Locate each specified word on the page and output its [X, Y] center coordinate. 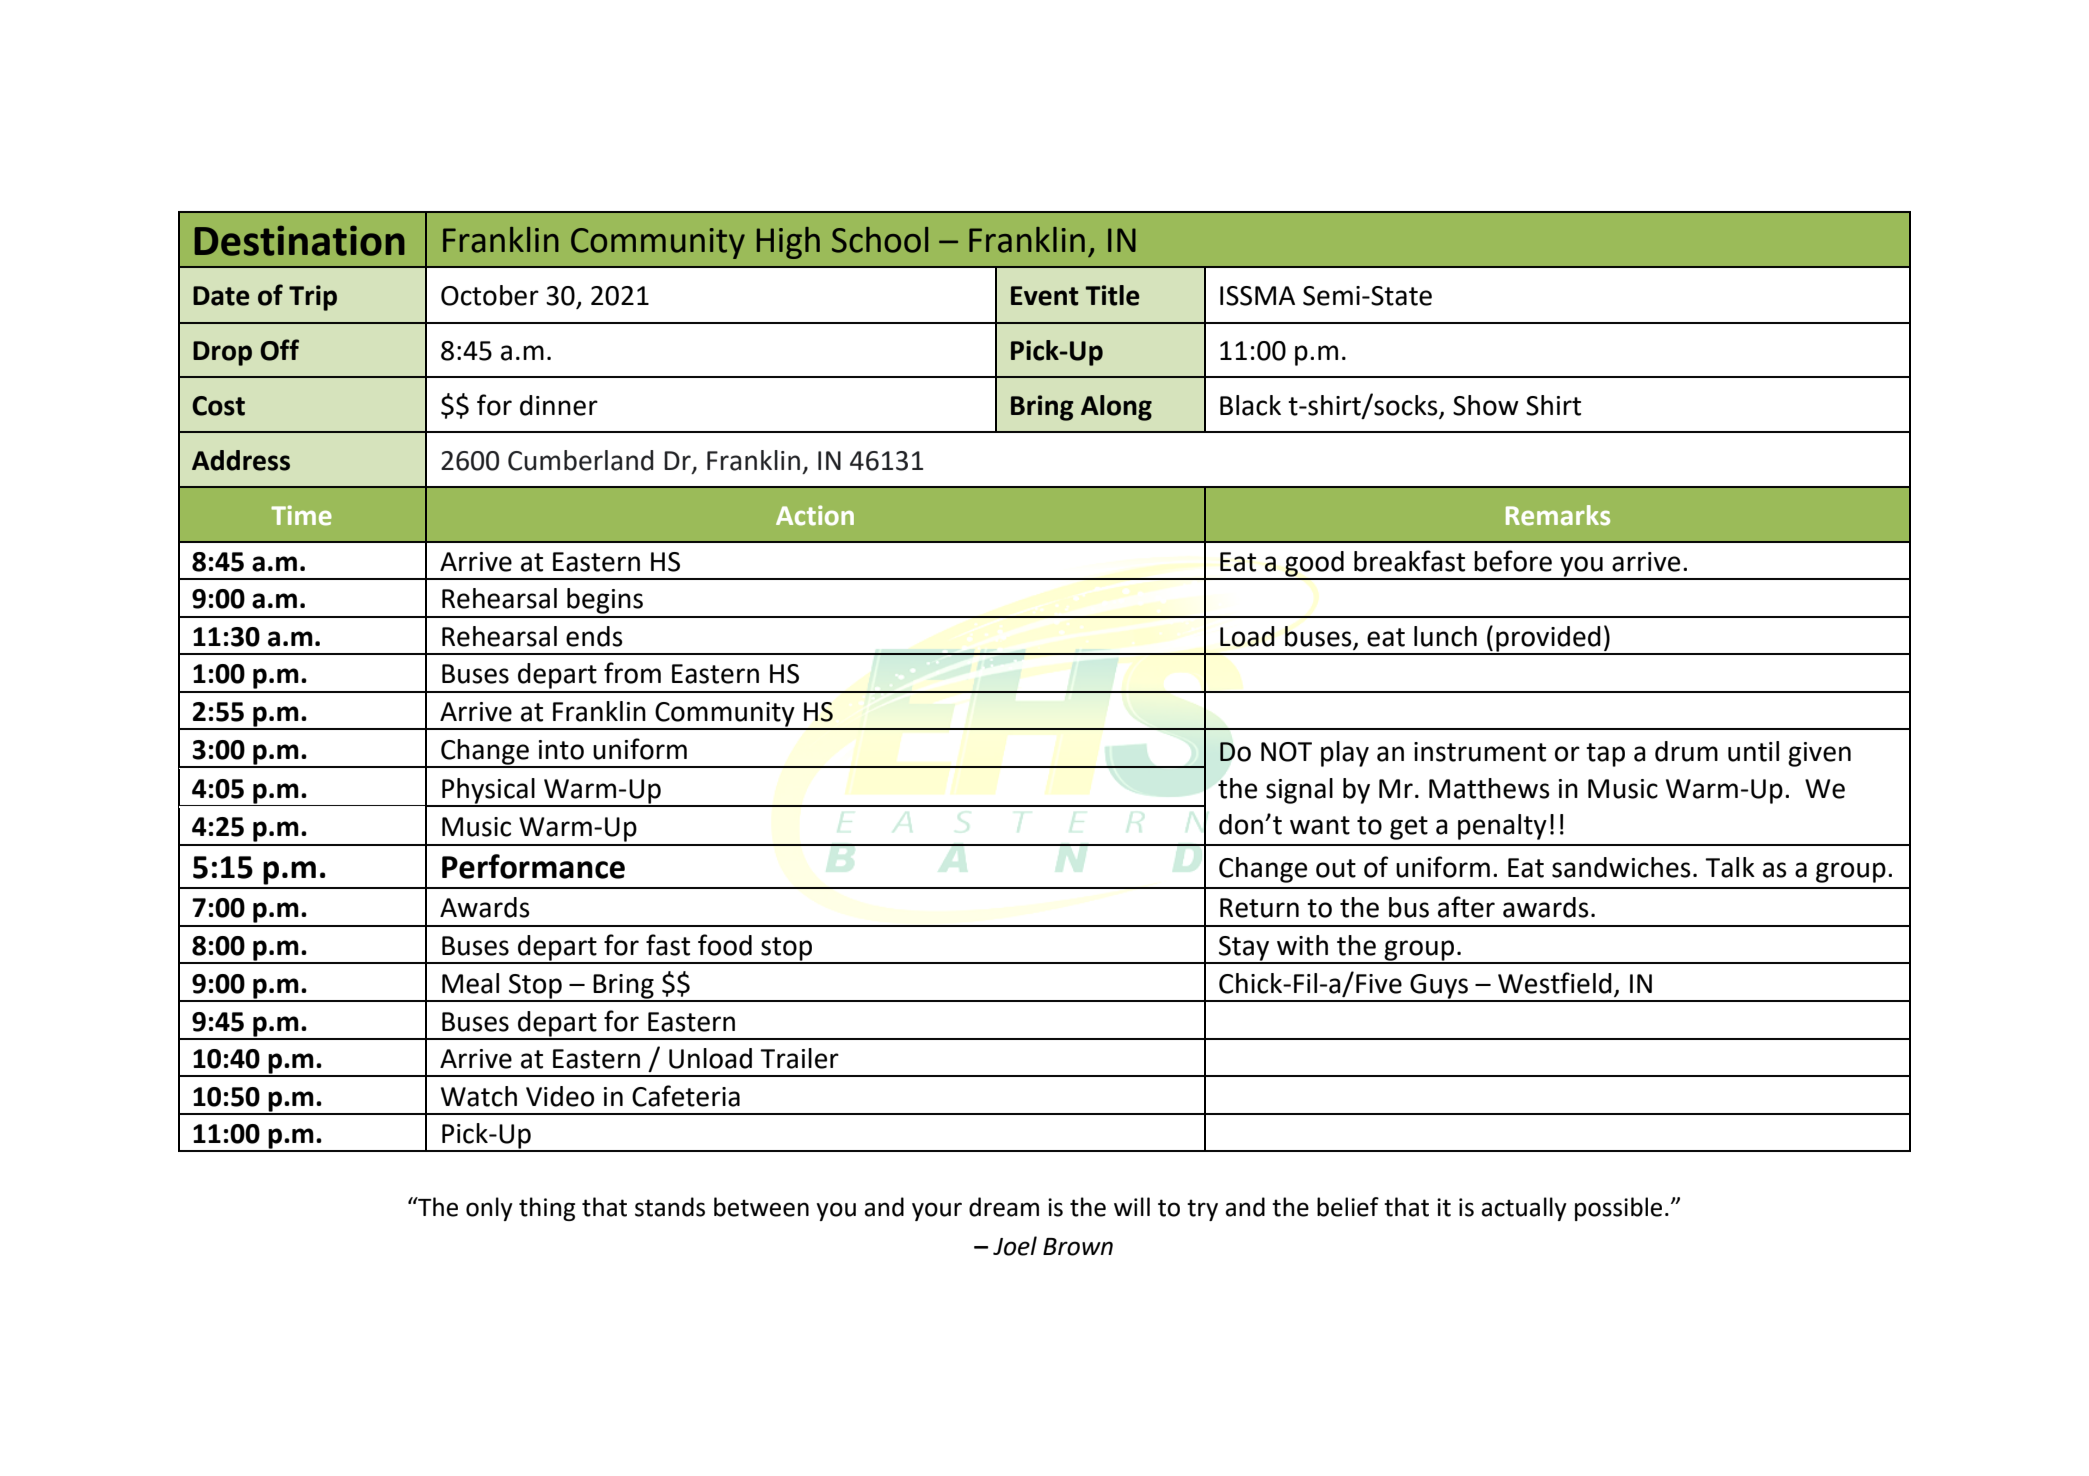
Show [1486, 405]
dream [1004, 1207]
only [489, 1209]
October [490, 295]
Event [1045, 296]
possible [1618, 1209]
